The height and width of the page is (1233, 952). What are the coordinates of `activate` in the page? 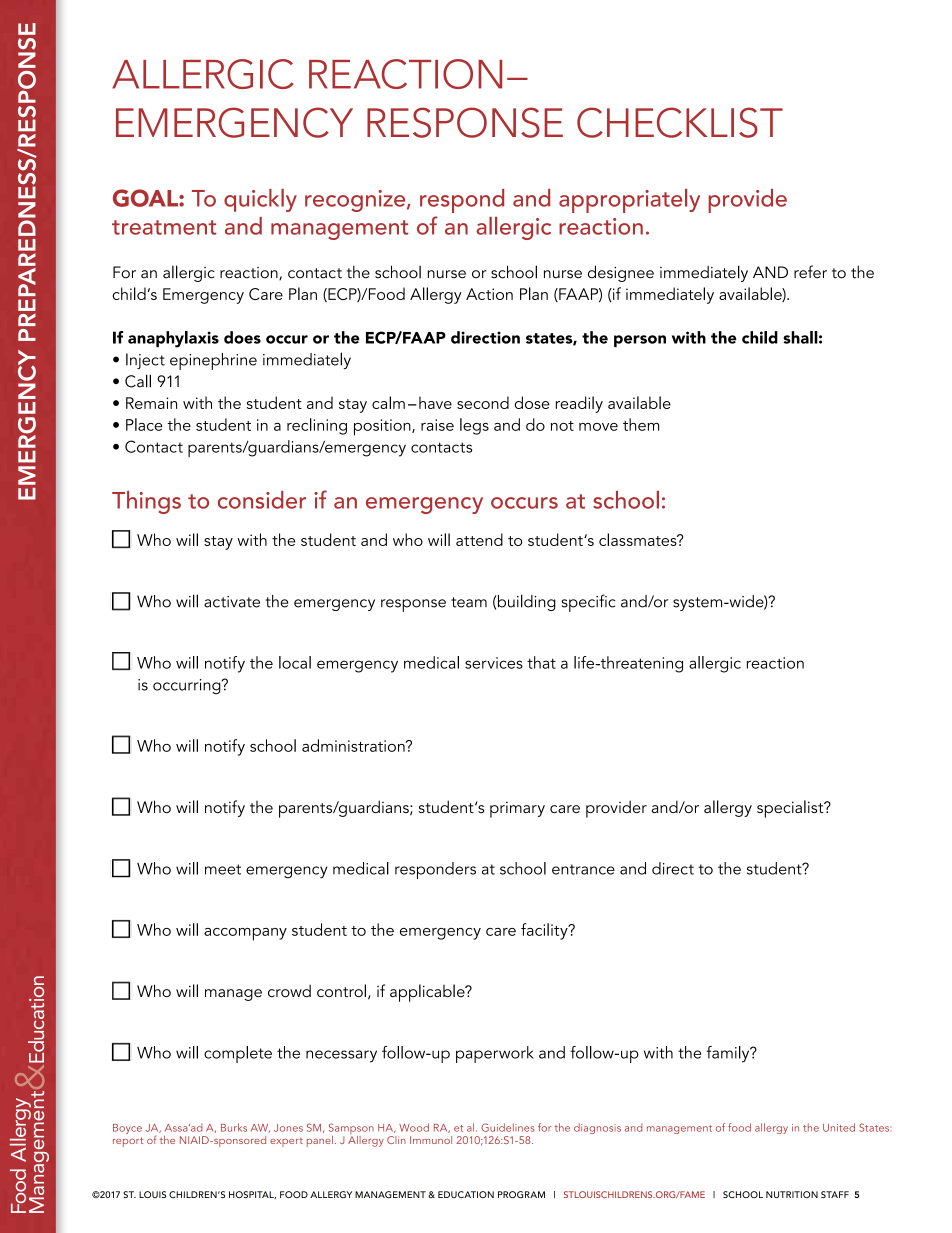 It's located at (232, 602).
